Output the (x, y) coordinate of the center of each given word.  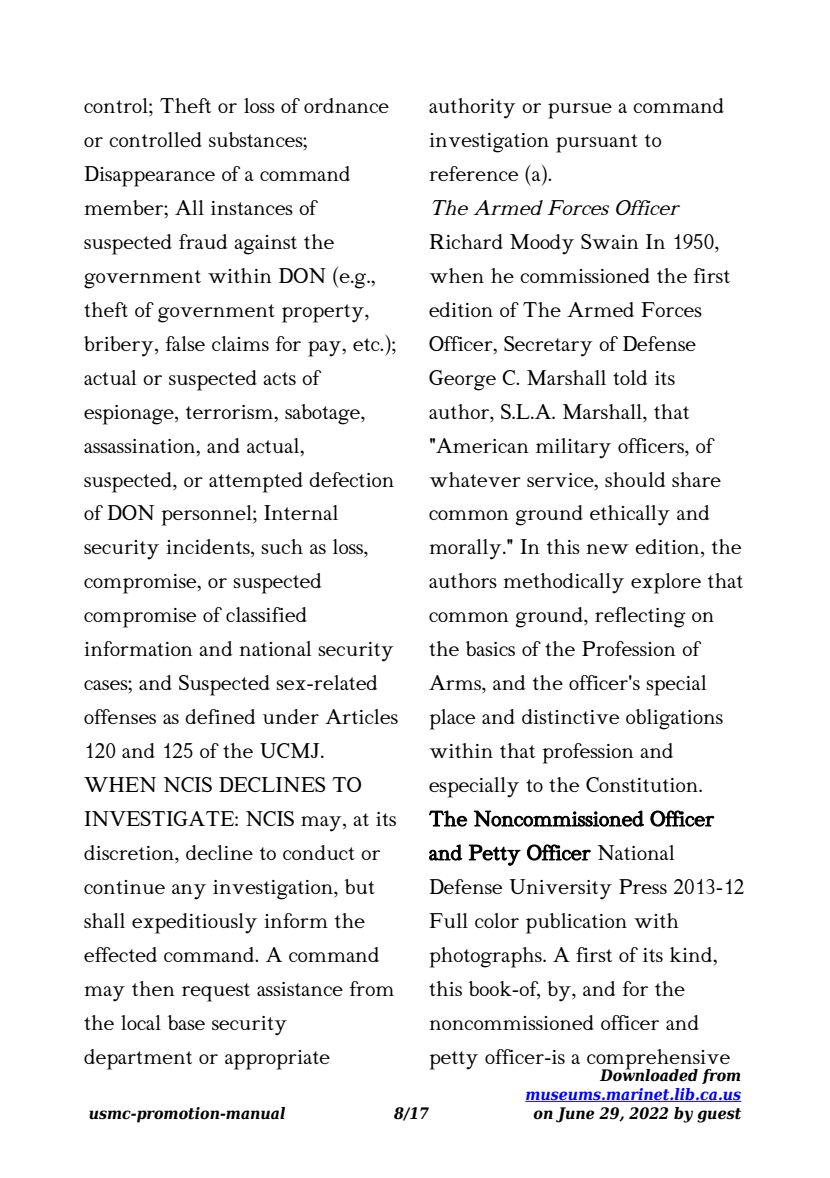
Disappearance (149, 176)
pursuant (597, 143)
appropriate (277, 1060)
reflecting (640, 617)
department (138, 1059)
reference (473, 173)
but (360, 886)
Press (643, 886)
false (185, 343)
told (630, 377)
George (462, 380)
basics (490, 648)
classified (266, 614)
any (189, 892)
